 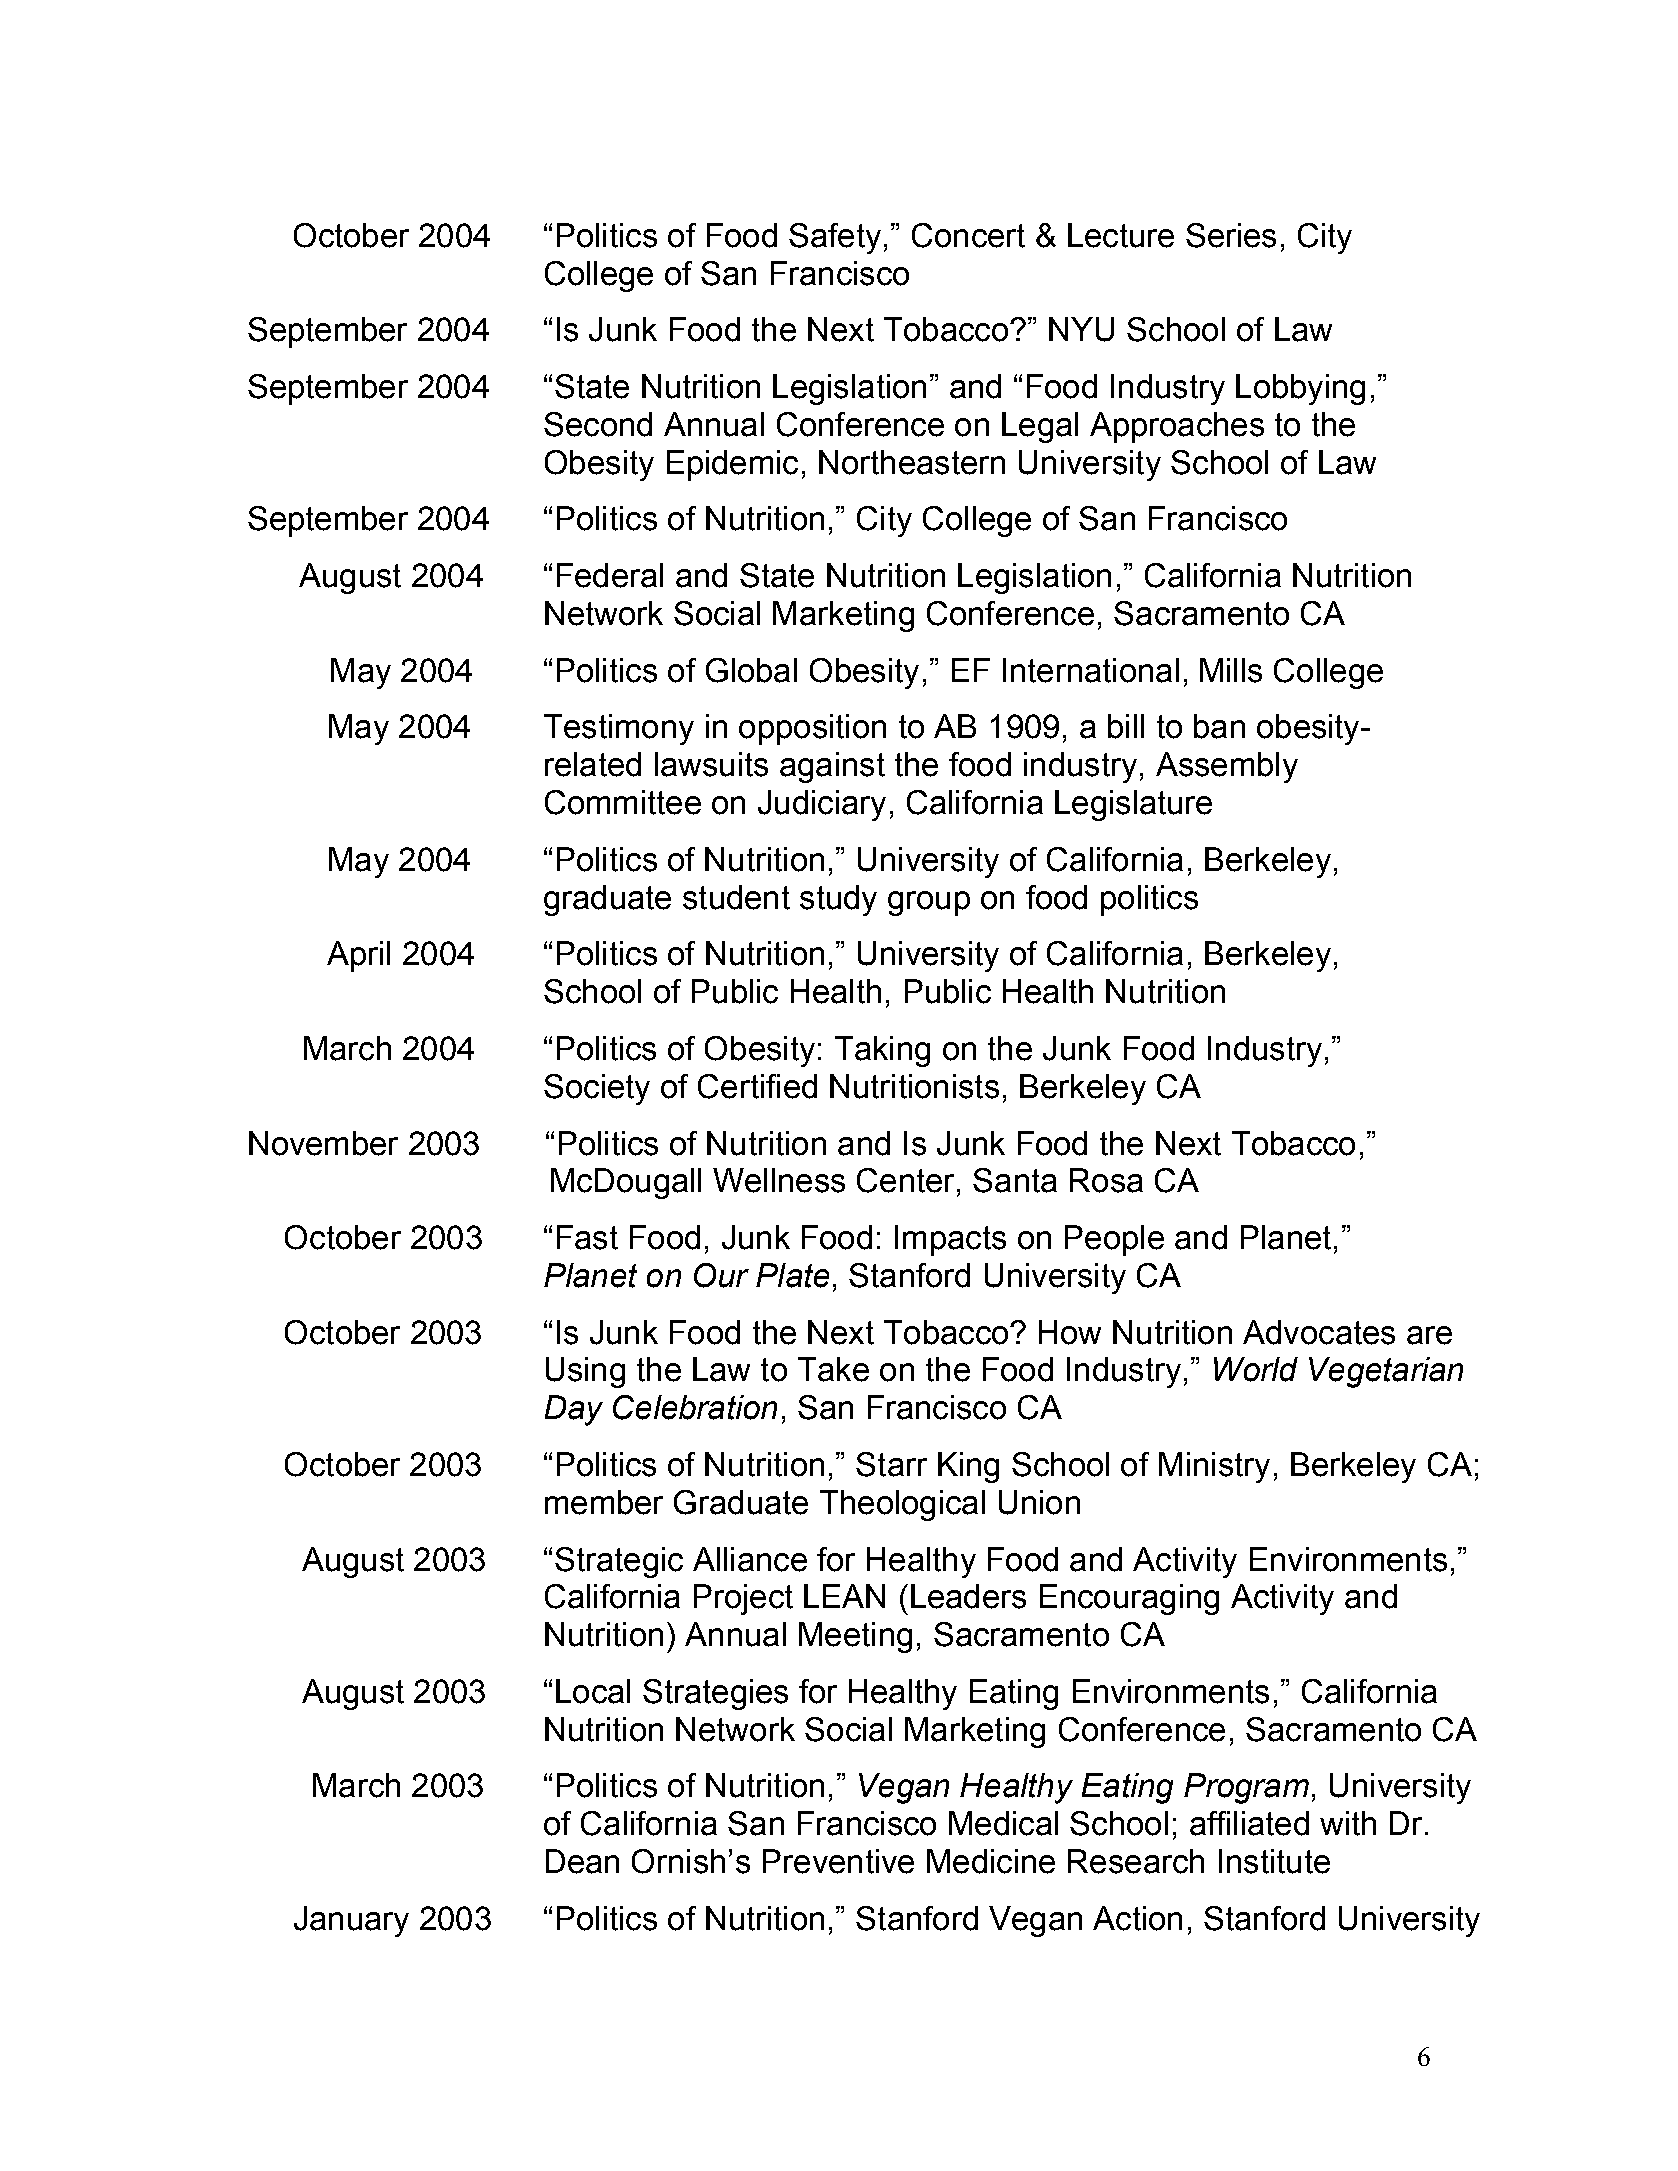 What do you see at coordinates (838, 1861) in the screenshot?
I see `Preventive` at bounding box center [838, 1861].
